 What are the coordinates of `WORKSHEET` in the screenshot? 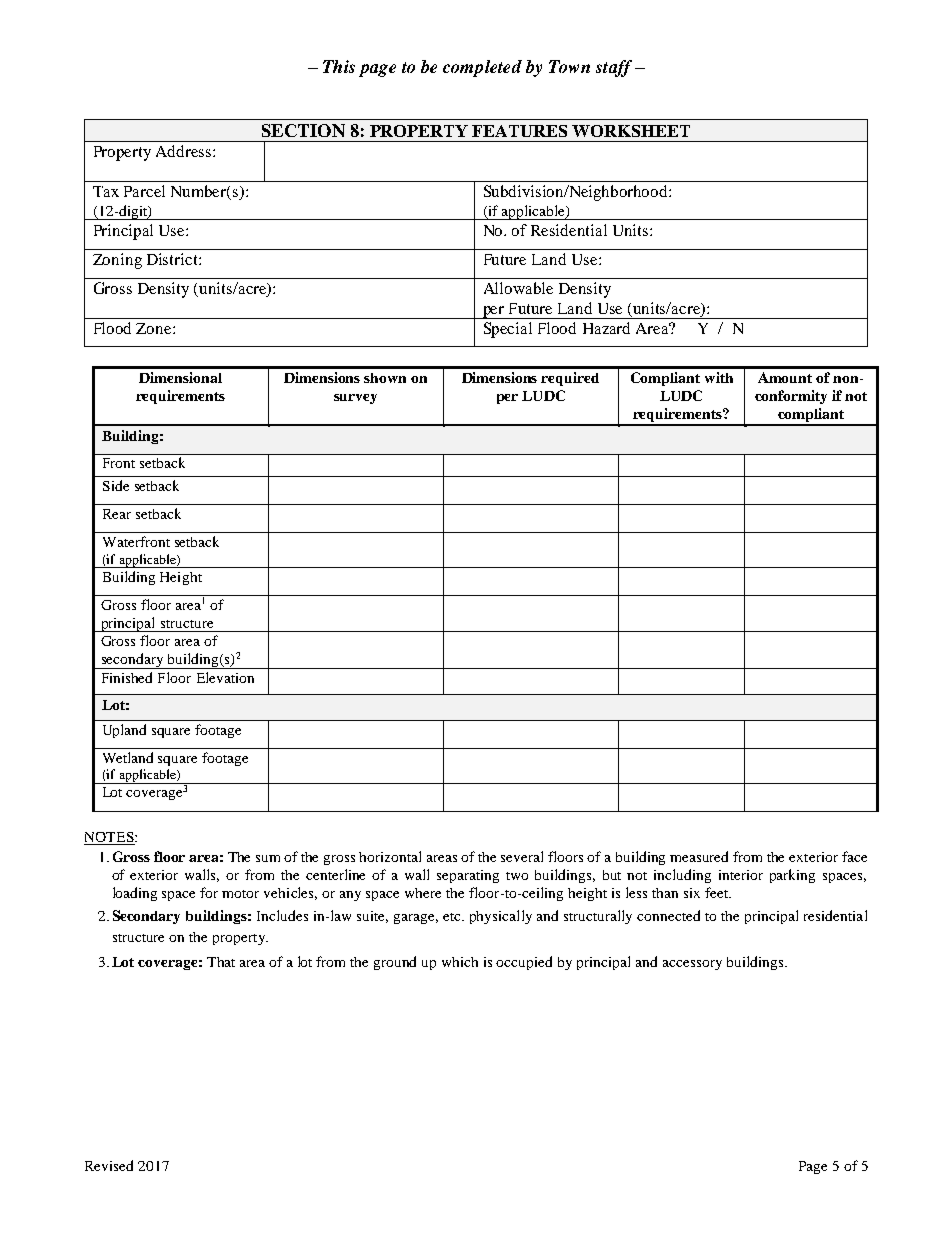 It's located at (631, 131).
